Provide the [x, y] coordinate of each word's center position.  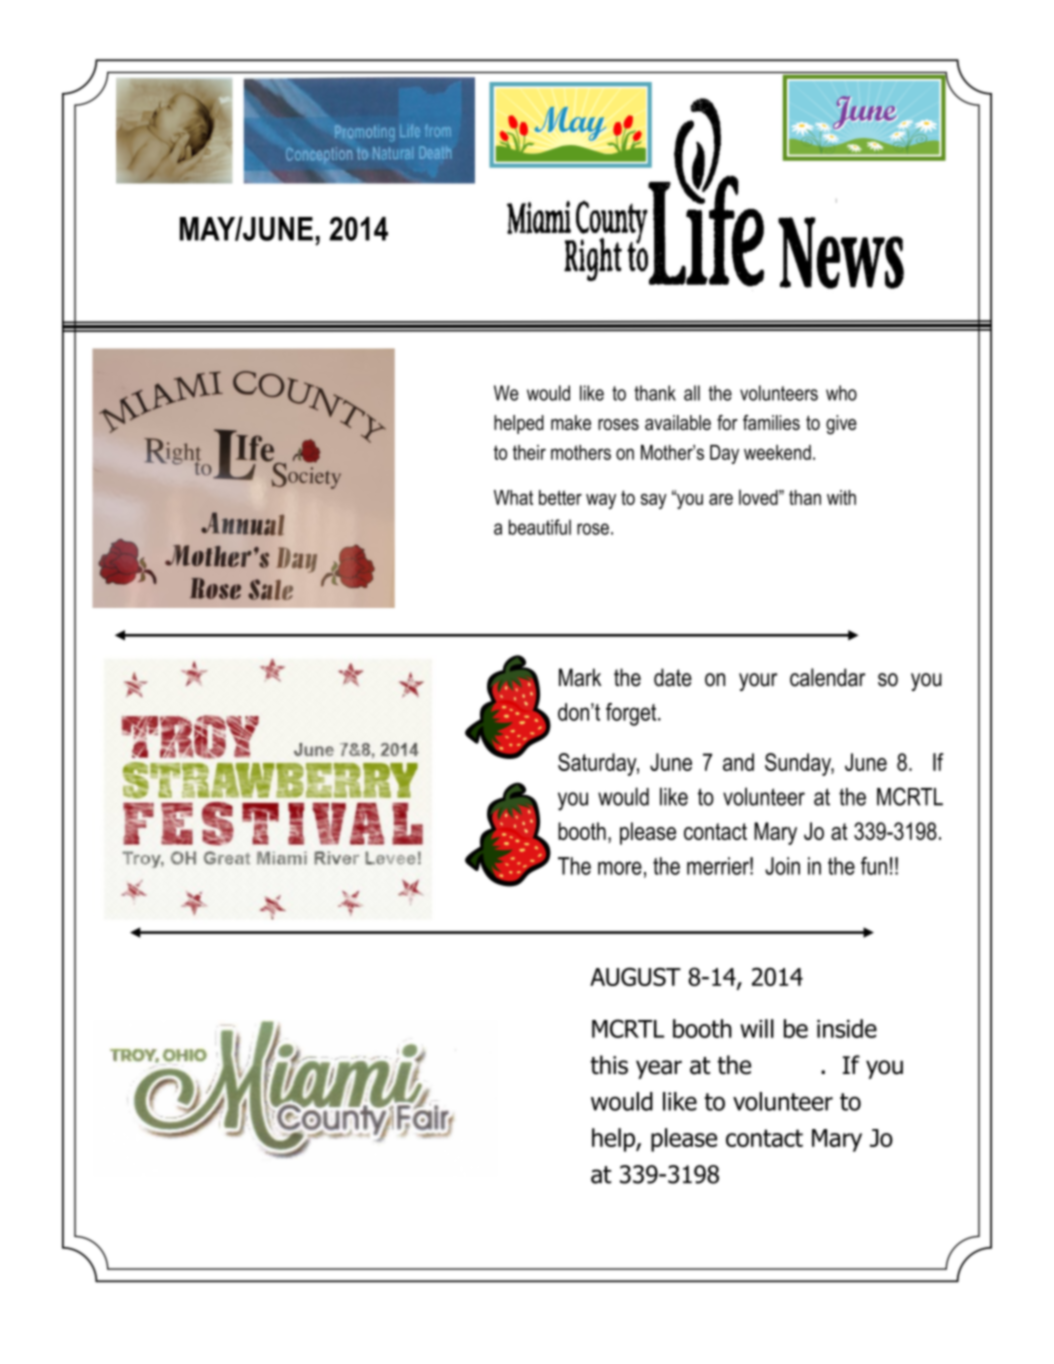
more [620, 868]
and [738, 762]
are [721, 499]
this [609, 1065]
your [758, 682]
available [678, 422]
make [571, 422]
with [841, 497]
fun [874, 866]
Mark [580, 677]
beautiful [540, 527]
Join [782, 866]
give [841, 425]
